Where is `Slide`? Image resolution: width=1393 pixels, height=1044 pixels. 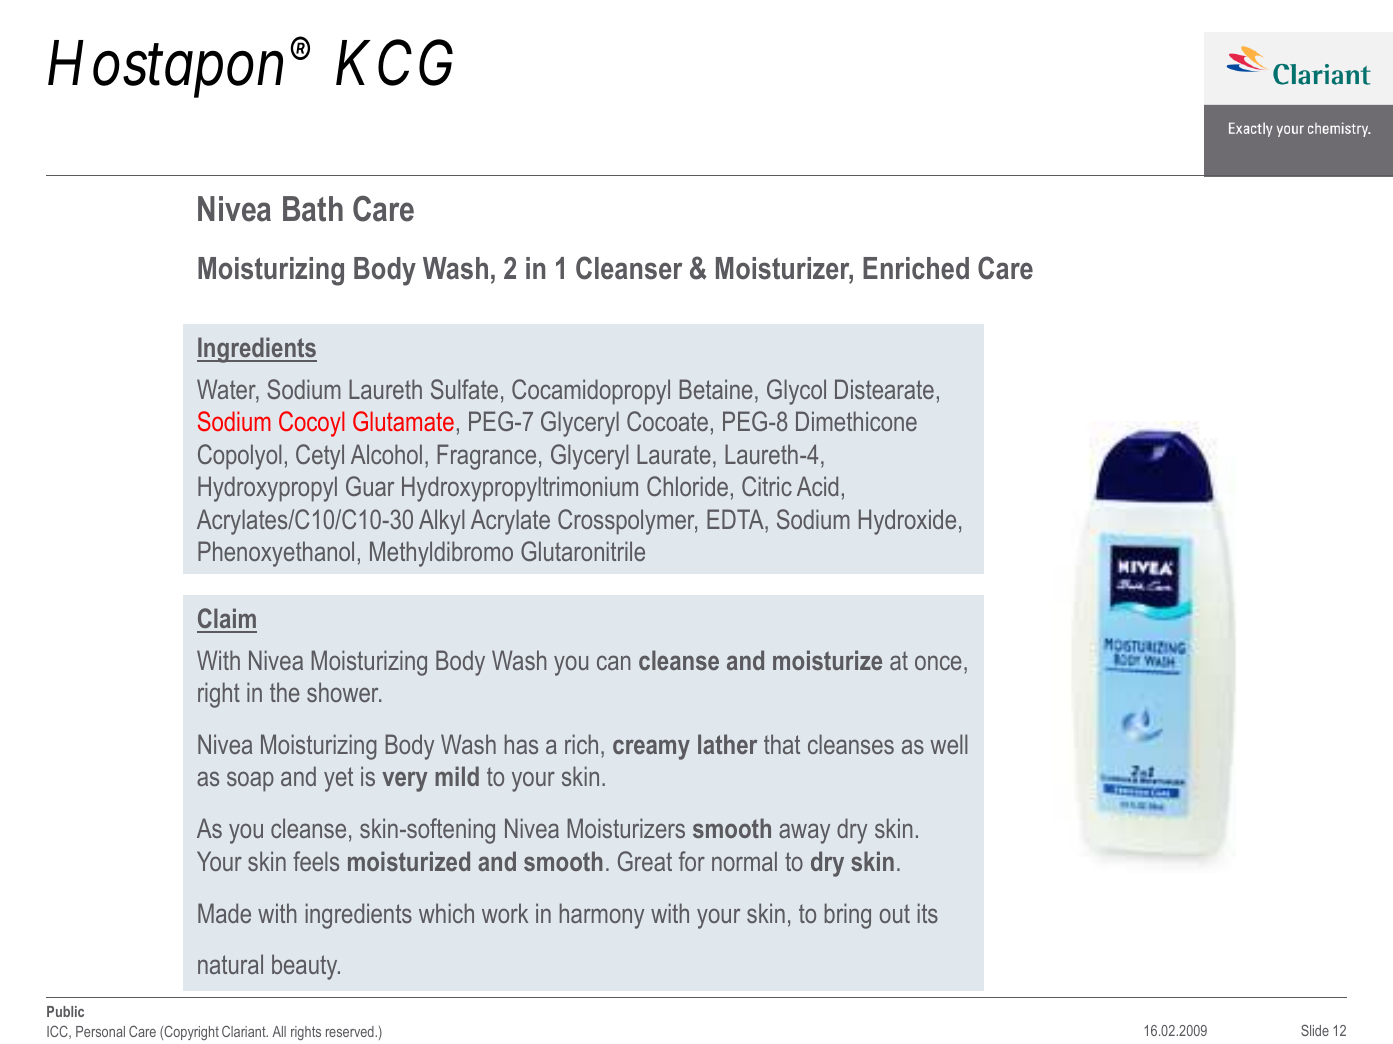 Slide is located at coordinates (1315, 1030).
